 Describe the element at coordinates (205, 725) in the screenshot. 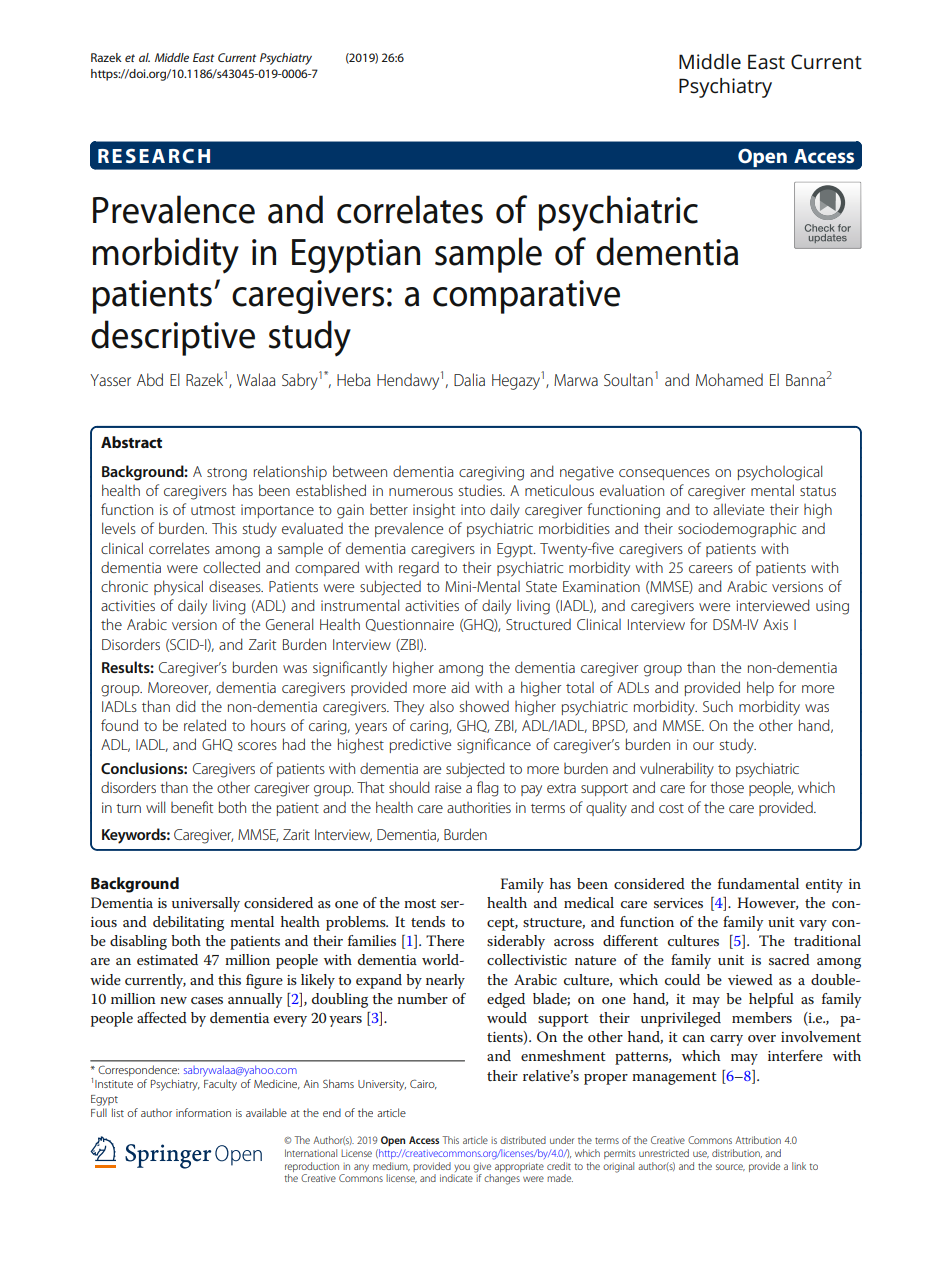

I see `related` at that location.
